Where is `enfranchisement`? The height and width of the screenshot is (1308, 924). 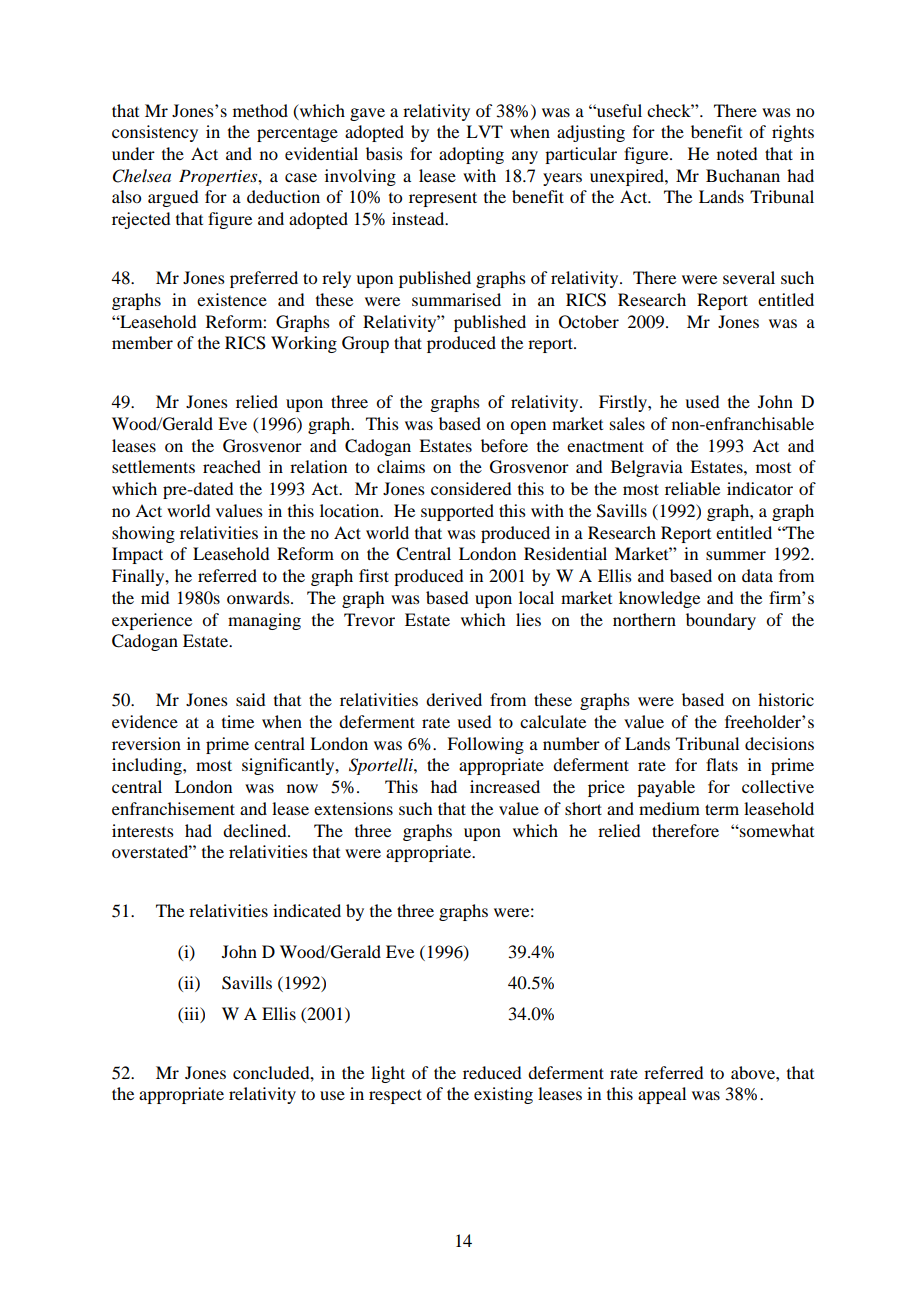
enfranchisement is located at coordinates (173, 808).
